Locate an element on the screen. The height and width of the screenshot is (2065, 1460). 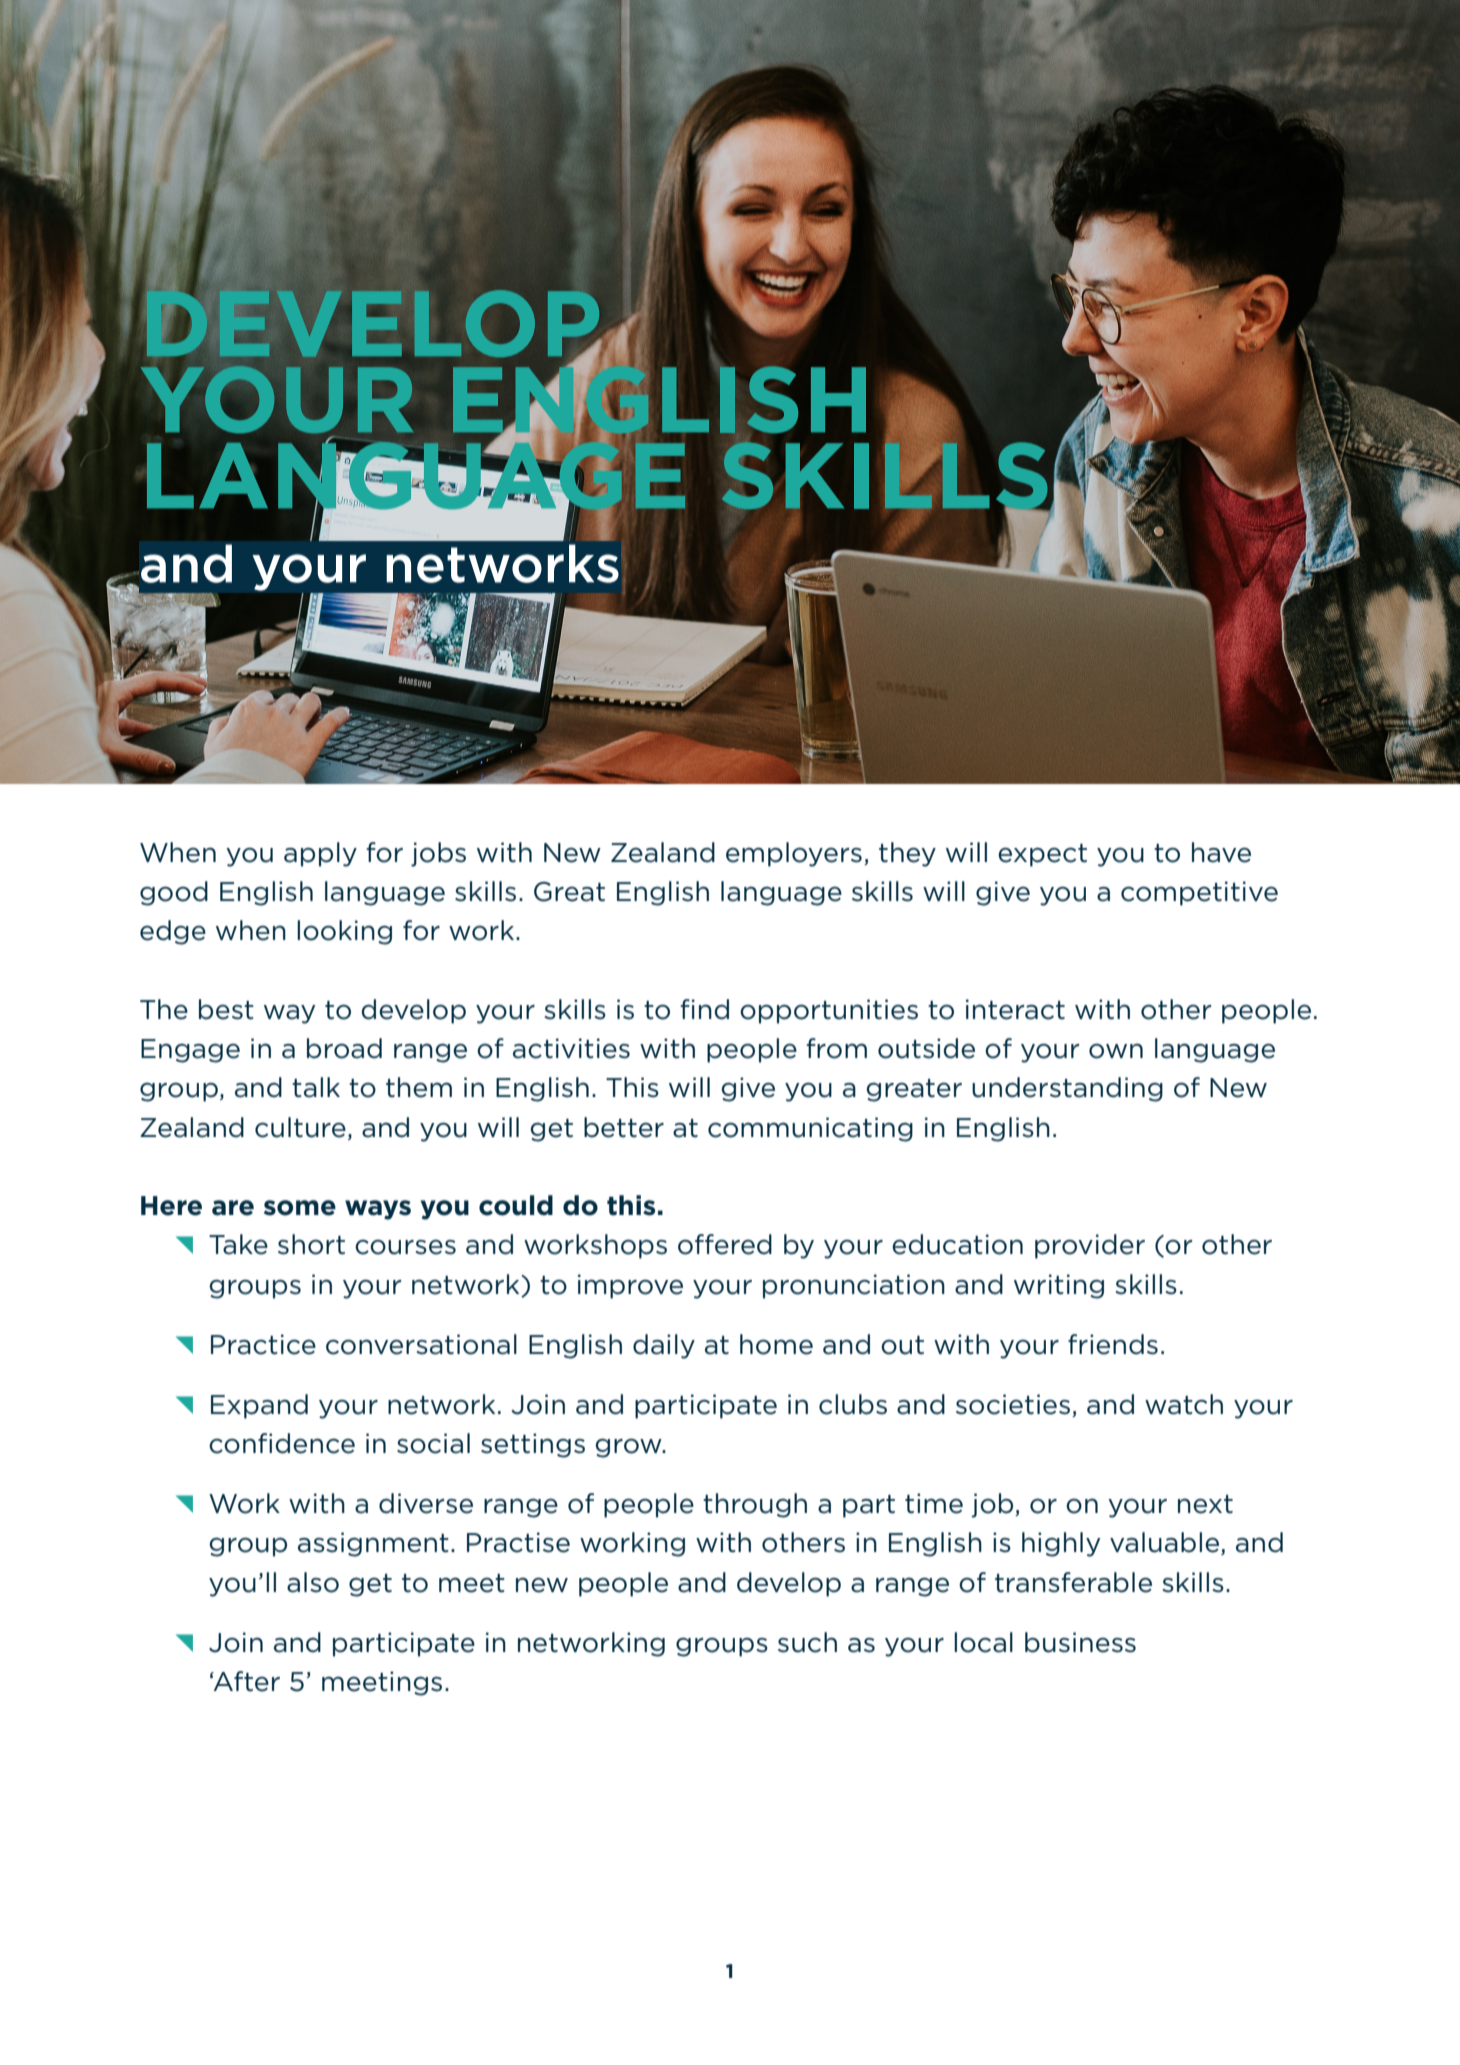
also is located at coordinates (313, 1582).
